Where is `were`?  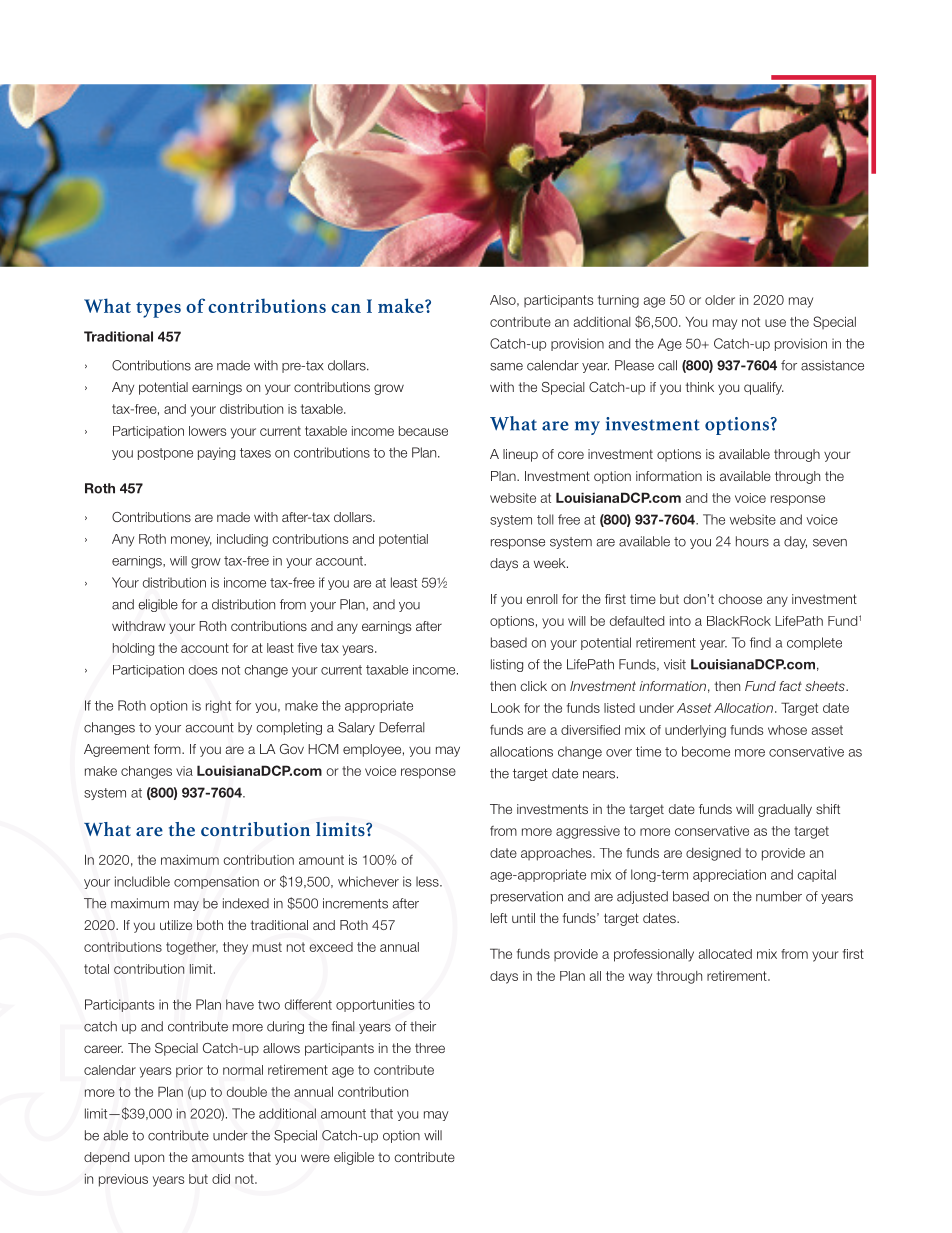 were is located at coordinates (315, 1158).
